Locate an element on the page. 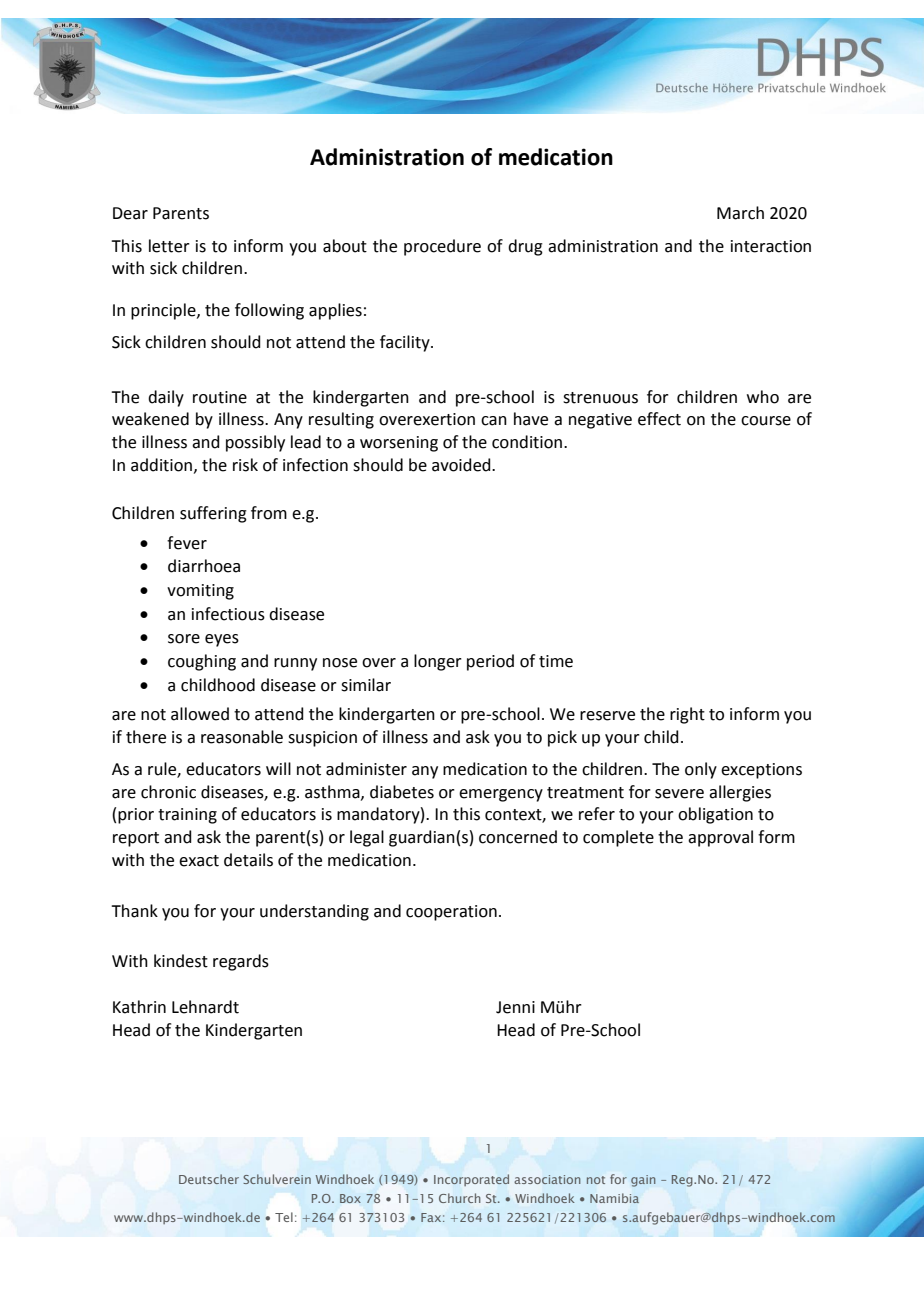  Church is located at coordinates (460, 1198).
